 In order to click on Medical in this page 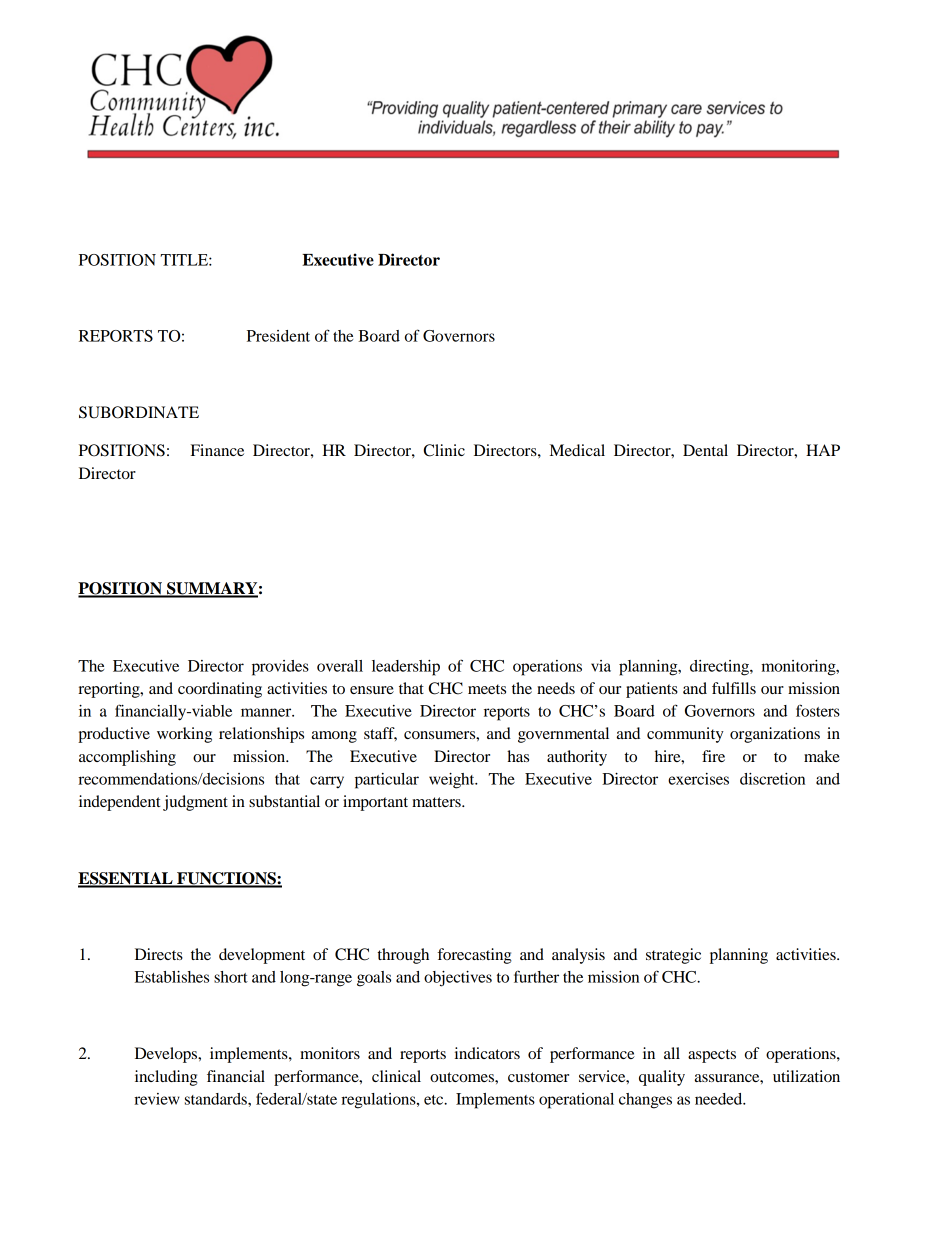, I will do `click(577, 450)`.
